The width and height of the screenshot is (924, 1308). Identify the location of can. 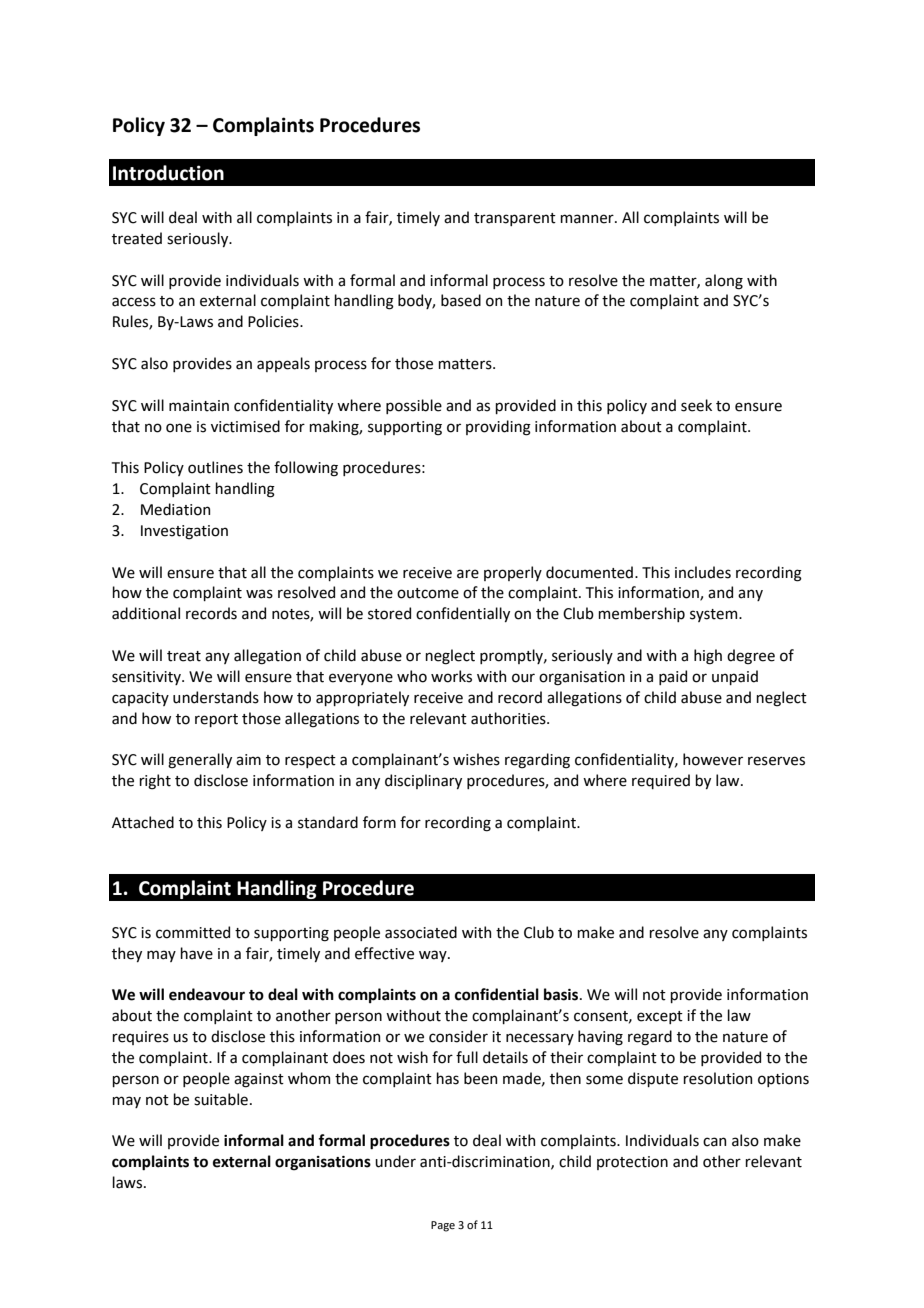
(714, 1142).
